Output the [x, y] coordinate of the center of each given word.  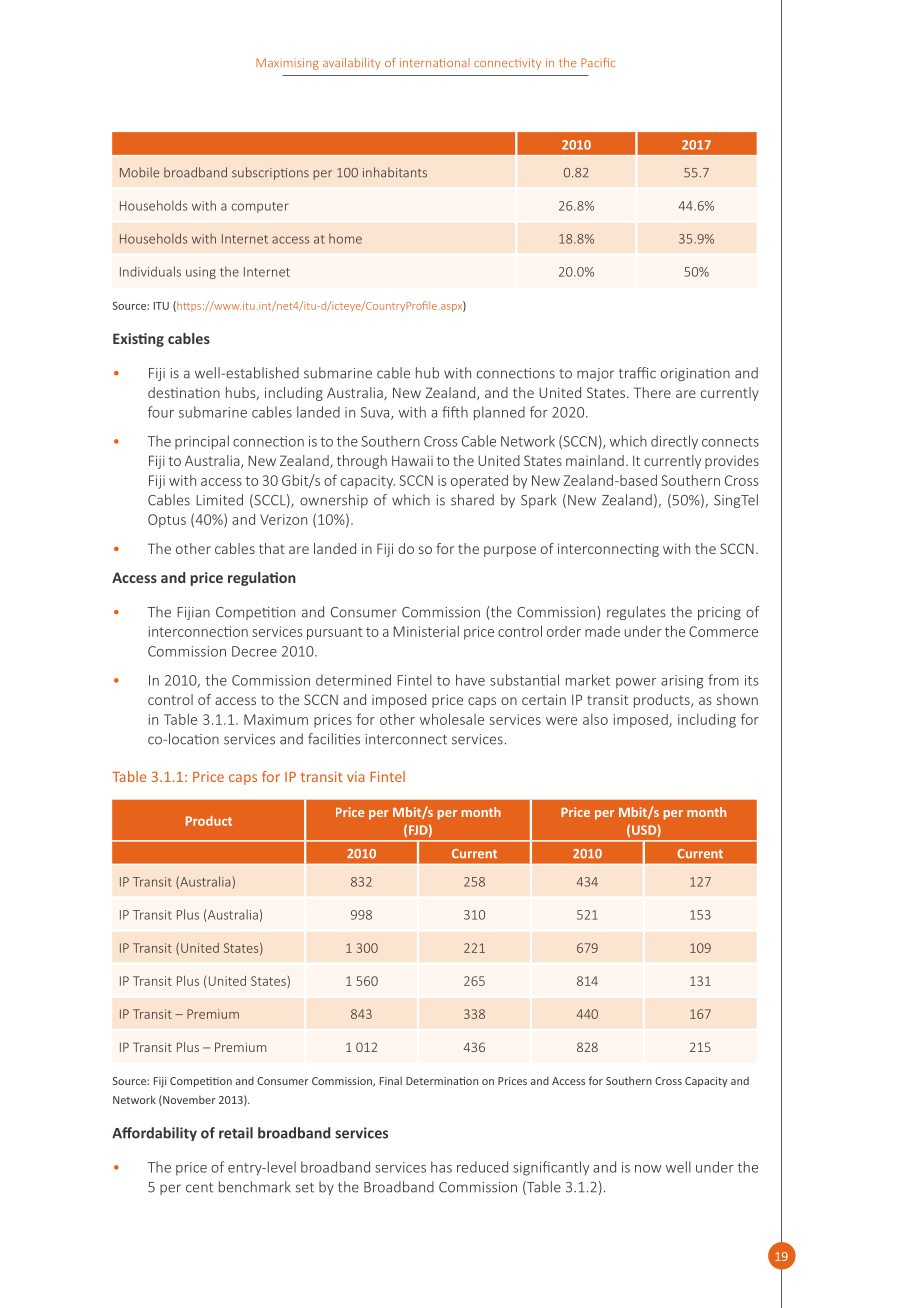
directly [674, 442]
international [435, 62]
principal [202, 442]
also [595, 719]
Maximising [287, 64]
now [648, 1169]
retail [236, 1133]
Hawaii [412, 460]
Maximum [276, 719]
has [441, 1167]
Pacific [598, 62]
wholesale [452, 719]
